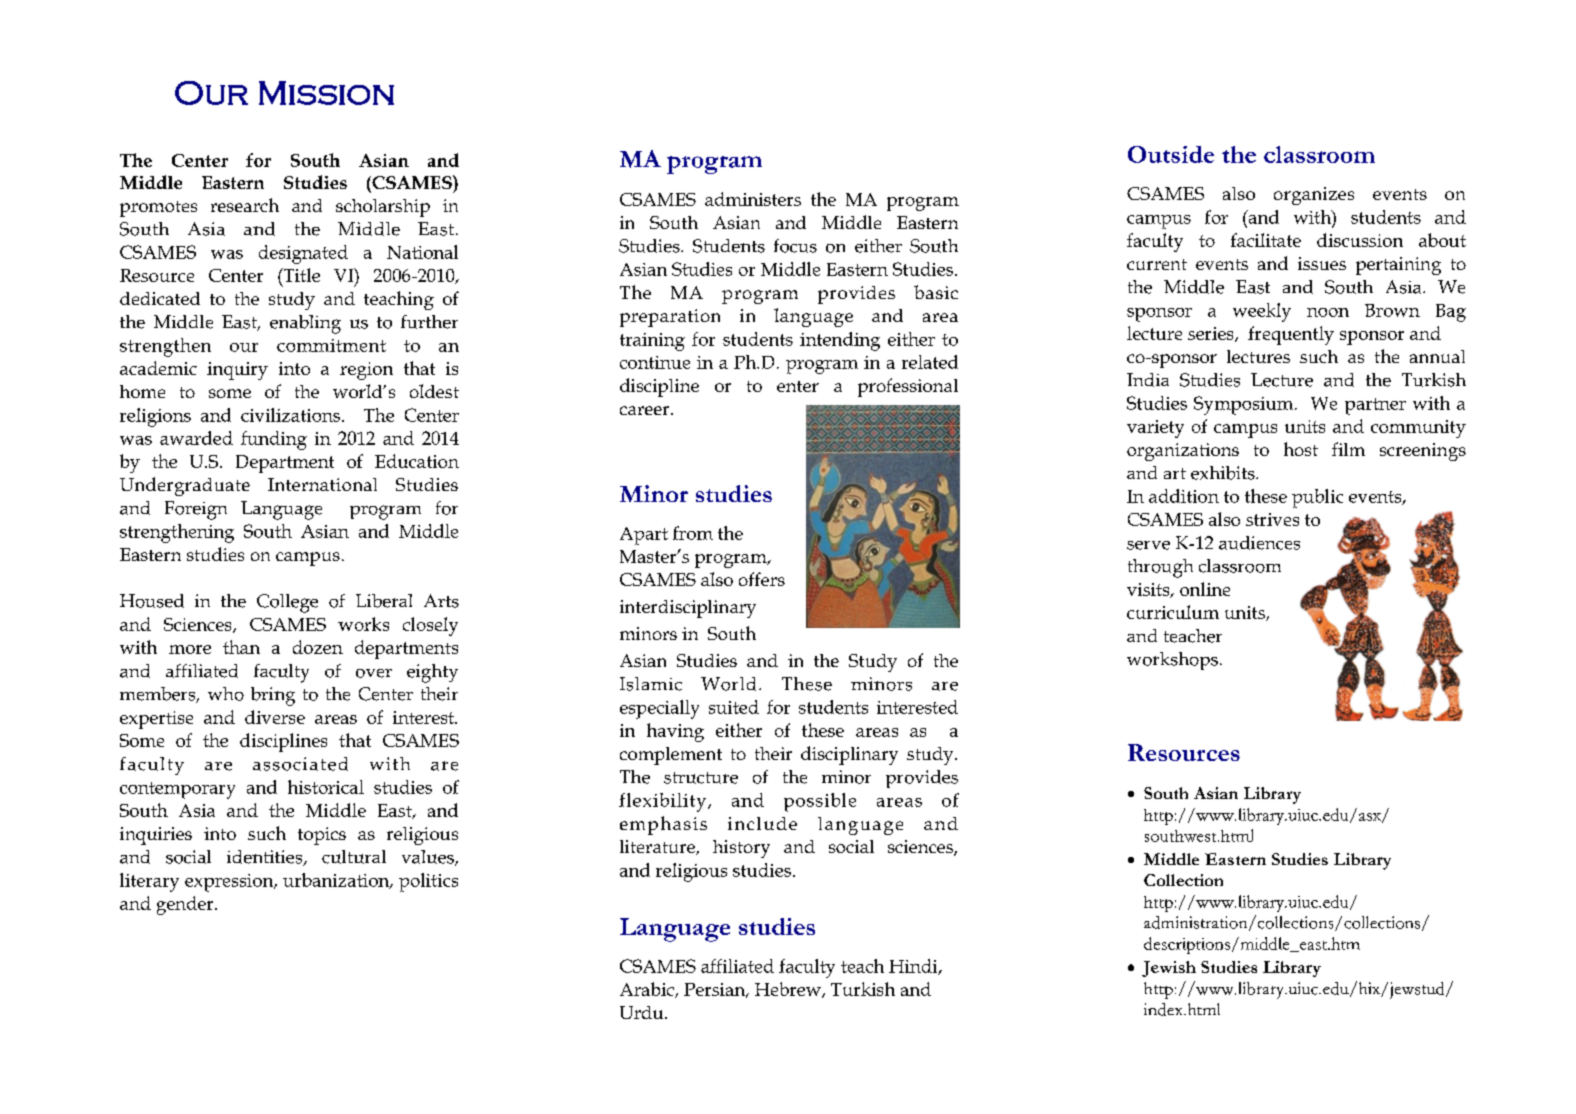 The height and width of the screenshot is (1114, 1576). What do you see at coordinates (1169, 969) in the screenshot?
I see `Jewish` at bounding box center [1169, 969].
